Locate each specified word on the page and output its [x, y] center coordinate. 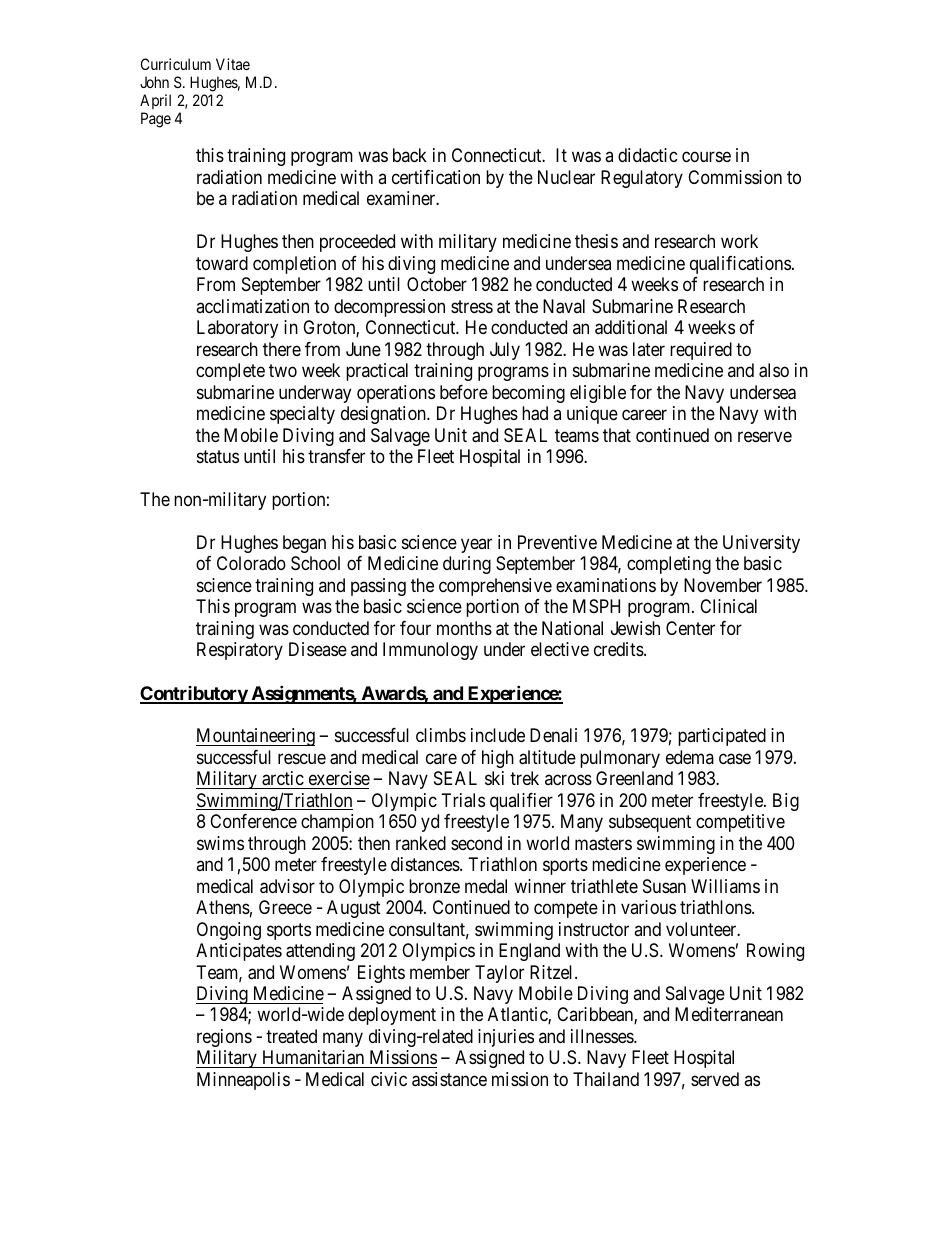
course [706, 157]
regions [224, 1038]
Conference [253, 821]
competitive [740, 823]
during [467, 565]
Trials [463, 800]
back [410, 155]
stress [472, 306]
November [723, 585]
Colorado [251, 563]
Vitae [233, 64]
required [701, 351]
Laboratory [237, 329]
